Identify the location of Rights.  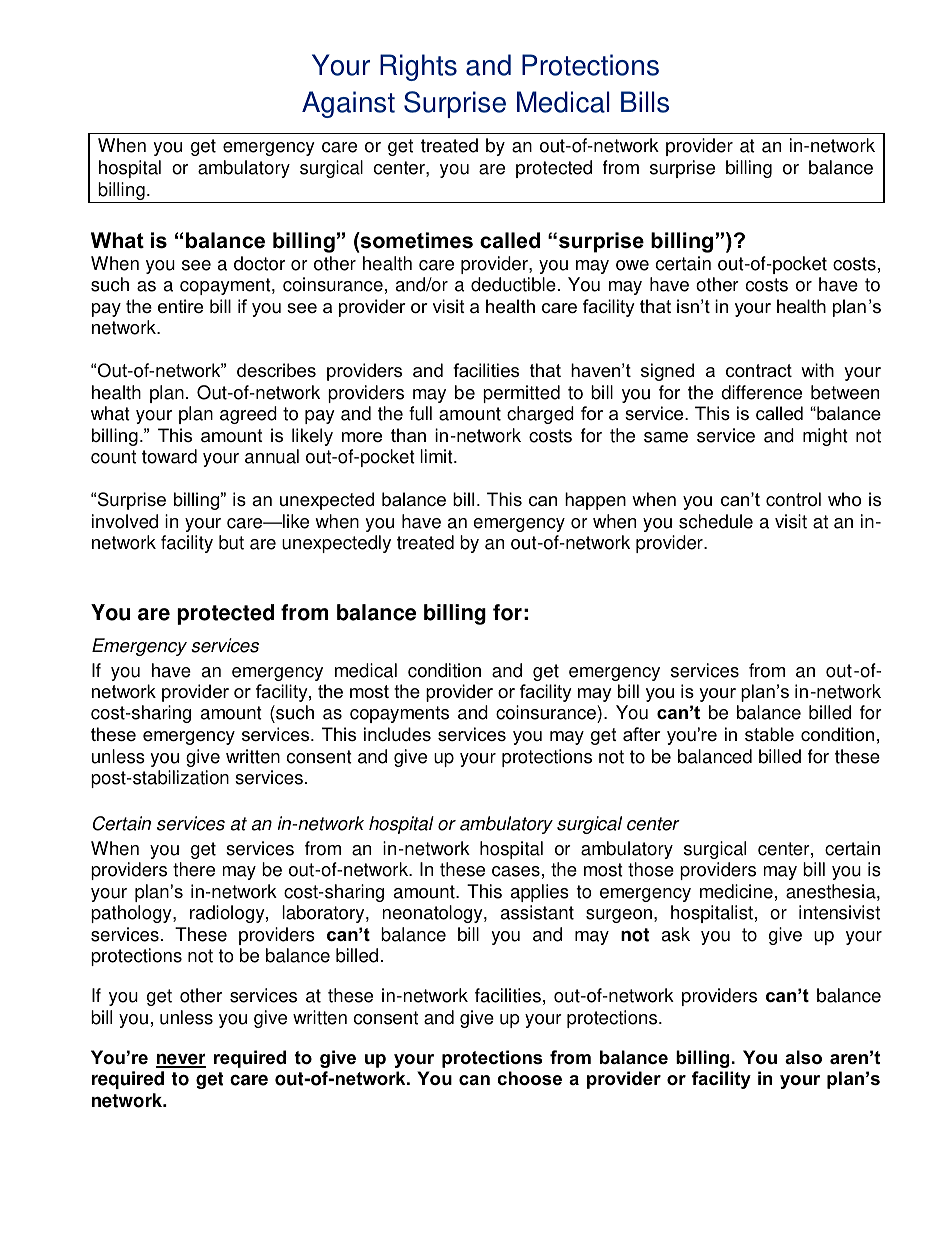
(418, 67).
